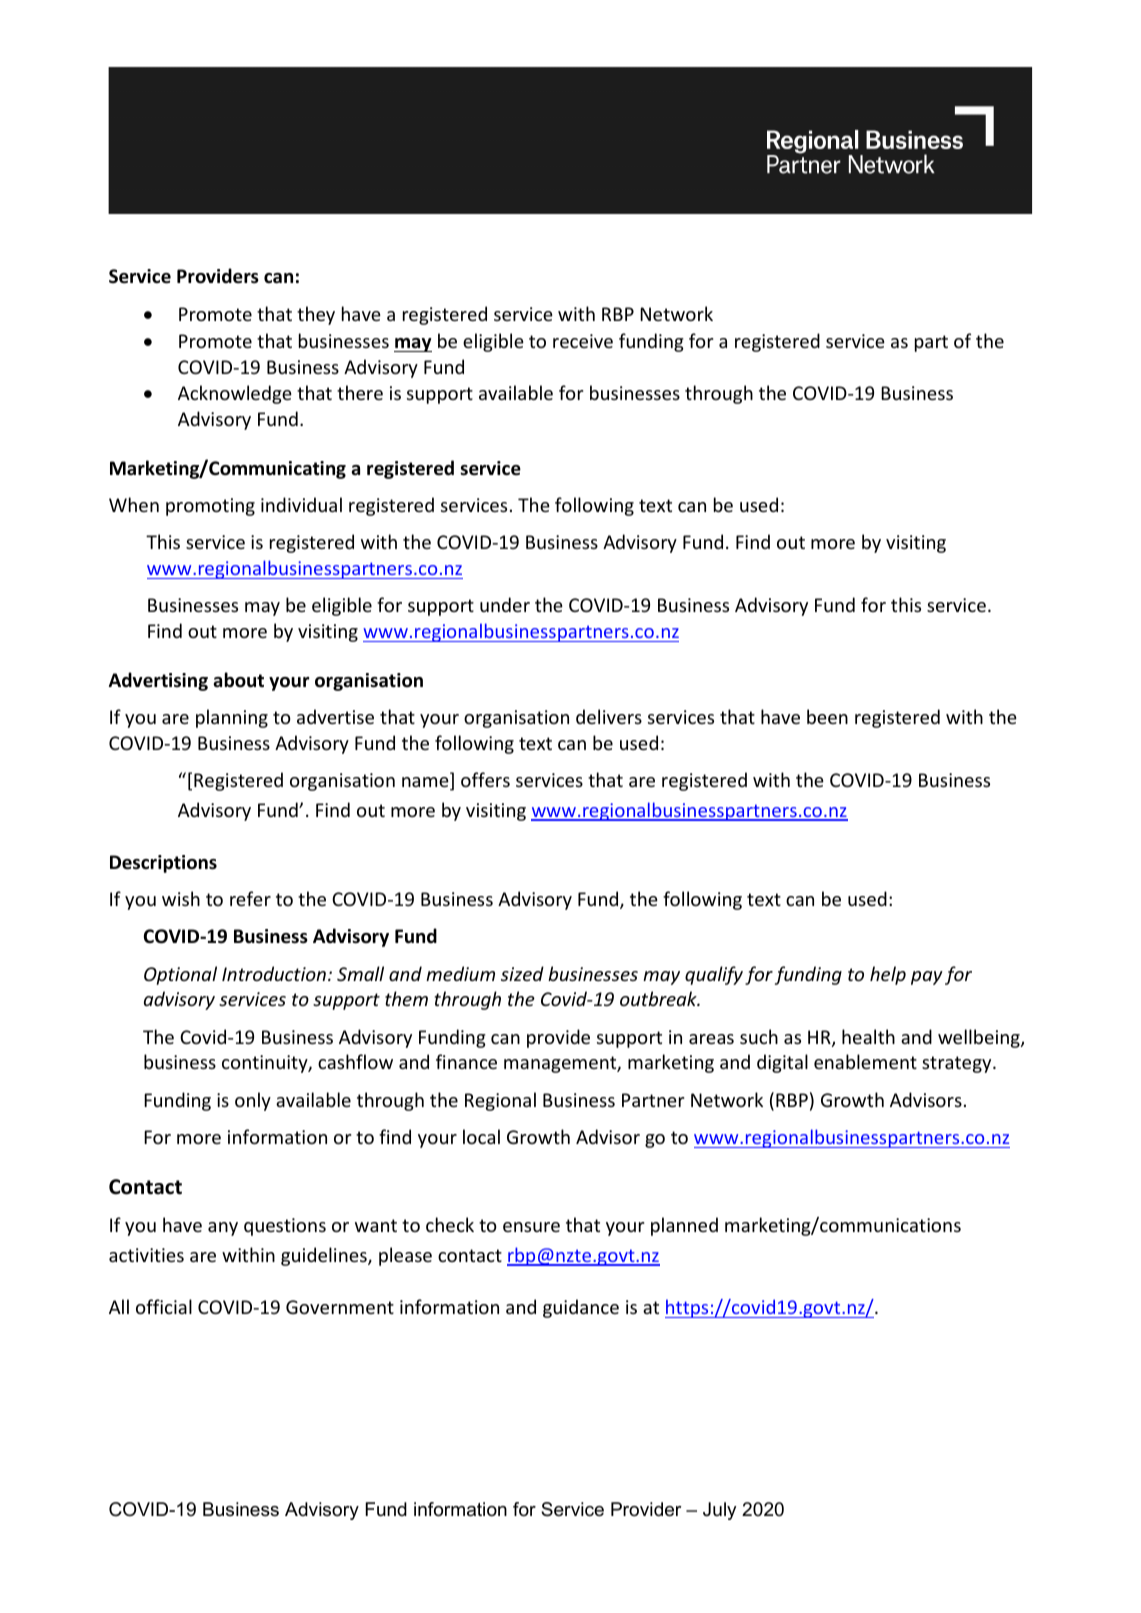 The height and width of the screenshot is (1613, 1141). Describe the element at coordinates (719, 1511) in the screenshot. I see `July` at that location.
